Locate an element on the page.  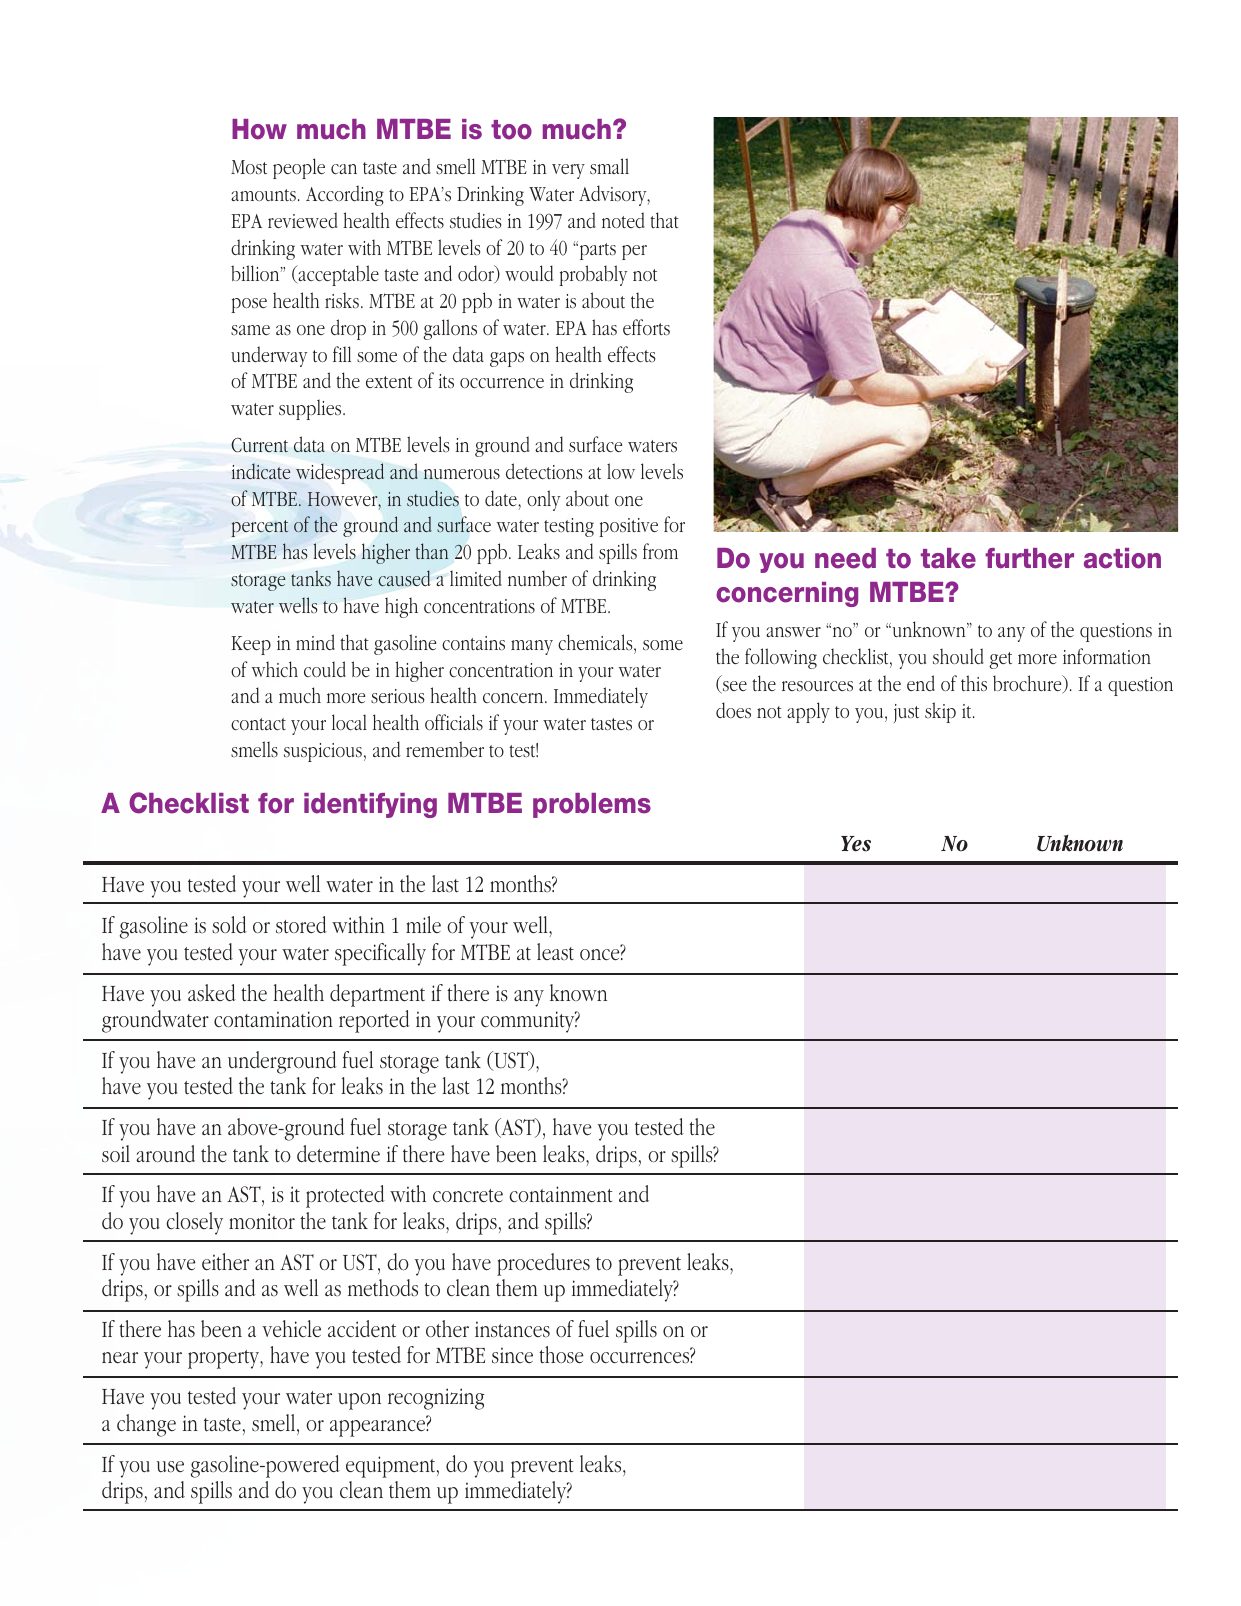
noted is located at coordinates (623, 220).
